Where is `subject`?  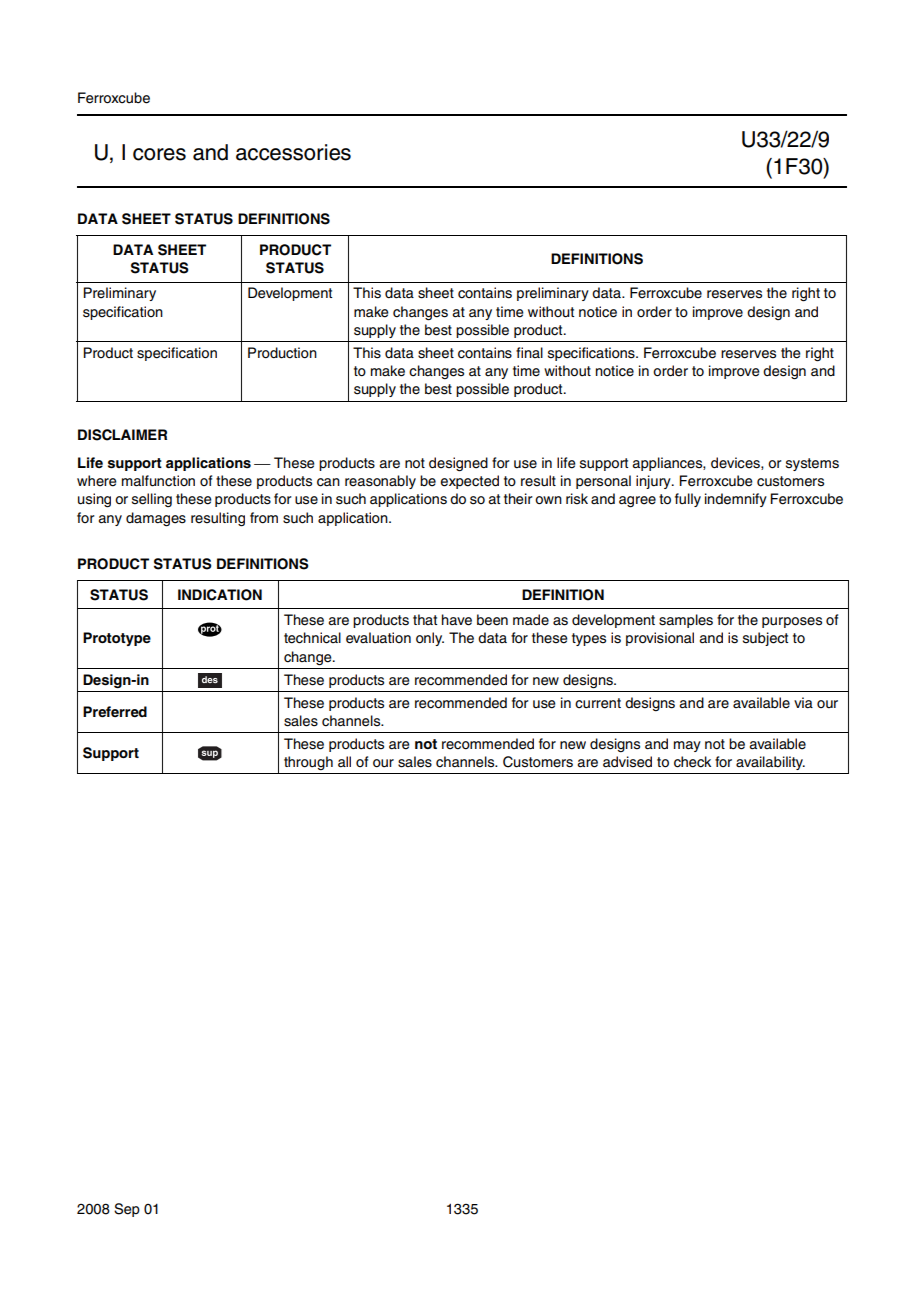 subject is located at coordinates (765, 639).
